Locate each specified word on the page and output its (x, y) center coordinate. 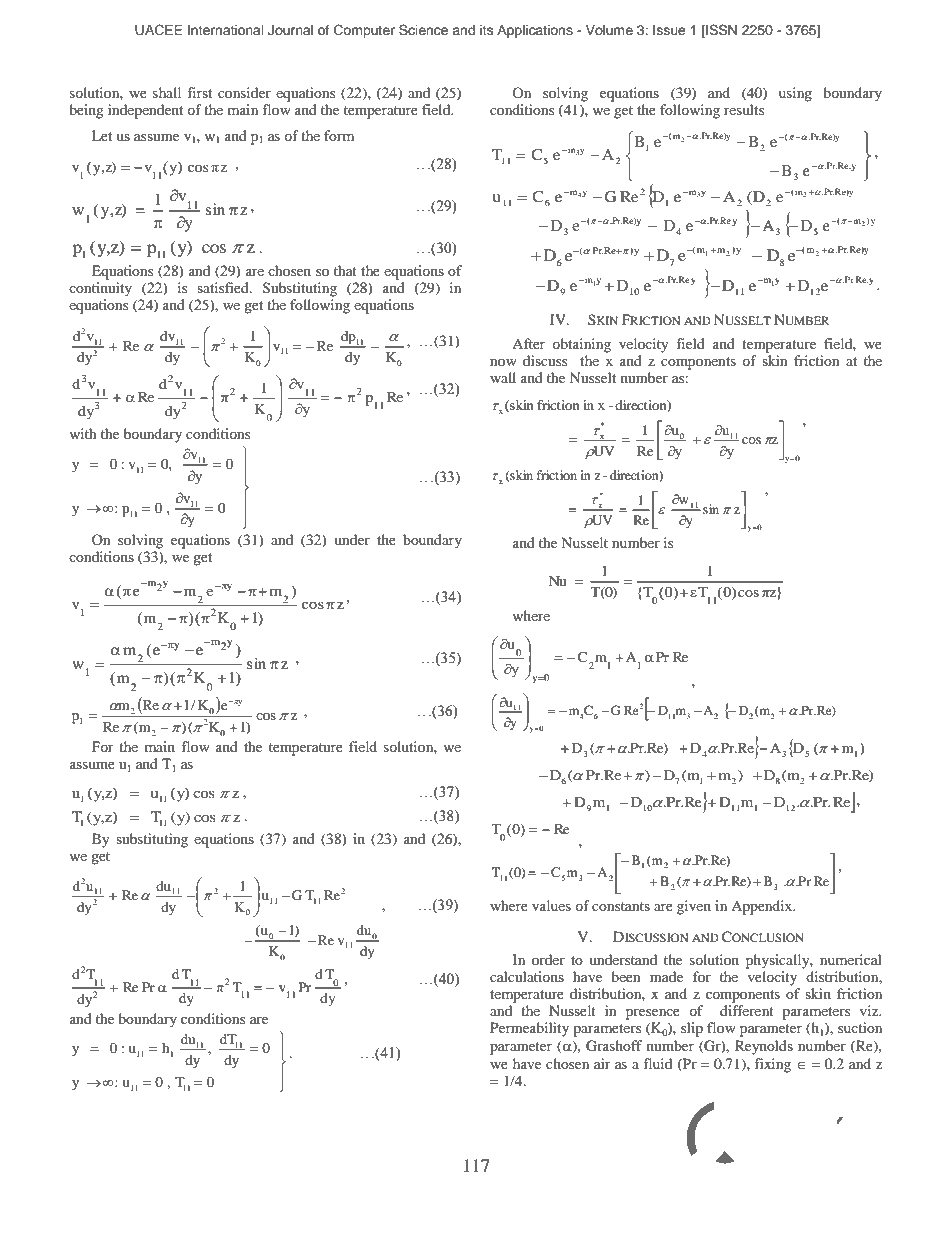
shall (167, 92)
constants (621, 906)
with (83, 433)
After (528, 343)
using (795, 94)
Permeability (529, 1029)
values (551, 905)
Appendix (763, 907)
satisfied (224, 287)
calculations (527, 976)
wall (503, 377)
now (503, 362)
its (487, 30)
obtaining (581, 345)
